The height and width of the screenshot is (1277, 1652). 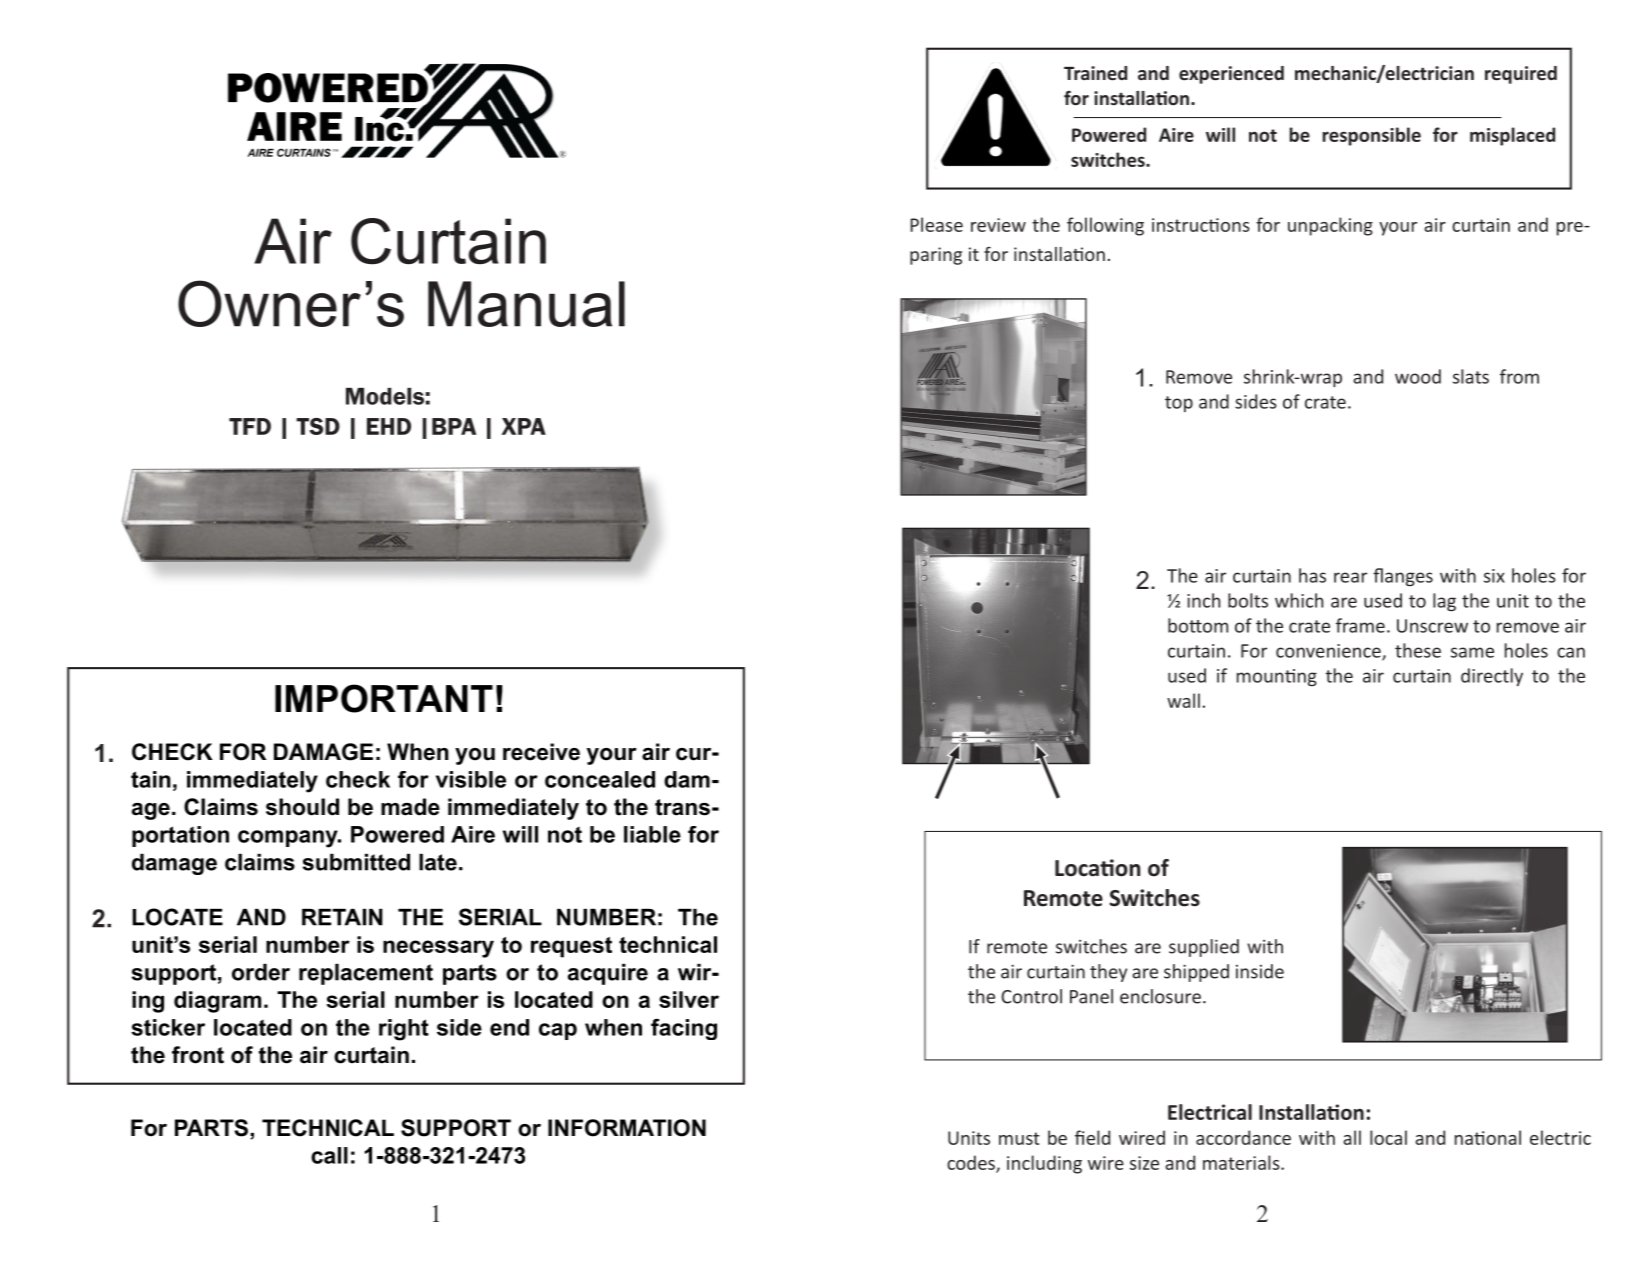 I want to click on codes, so click(x=972, y=1163).
